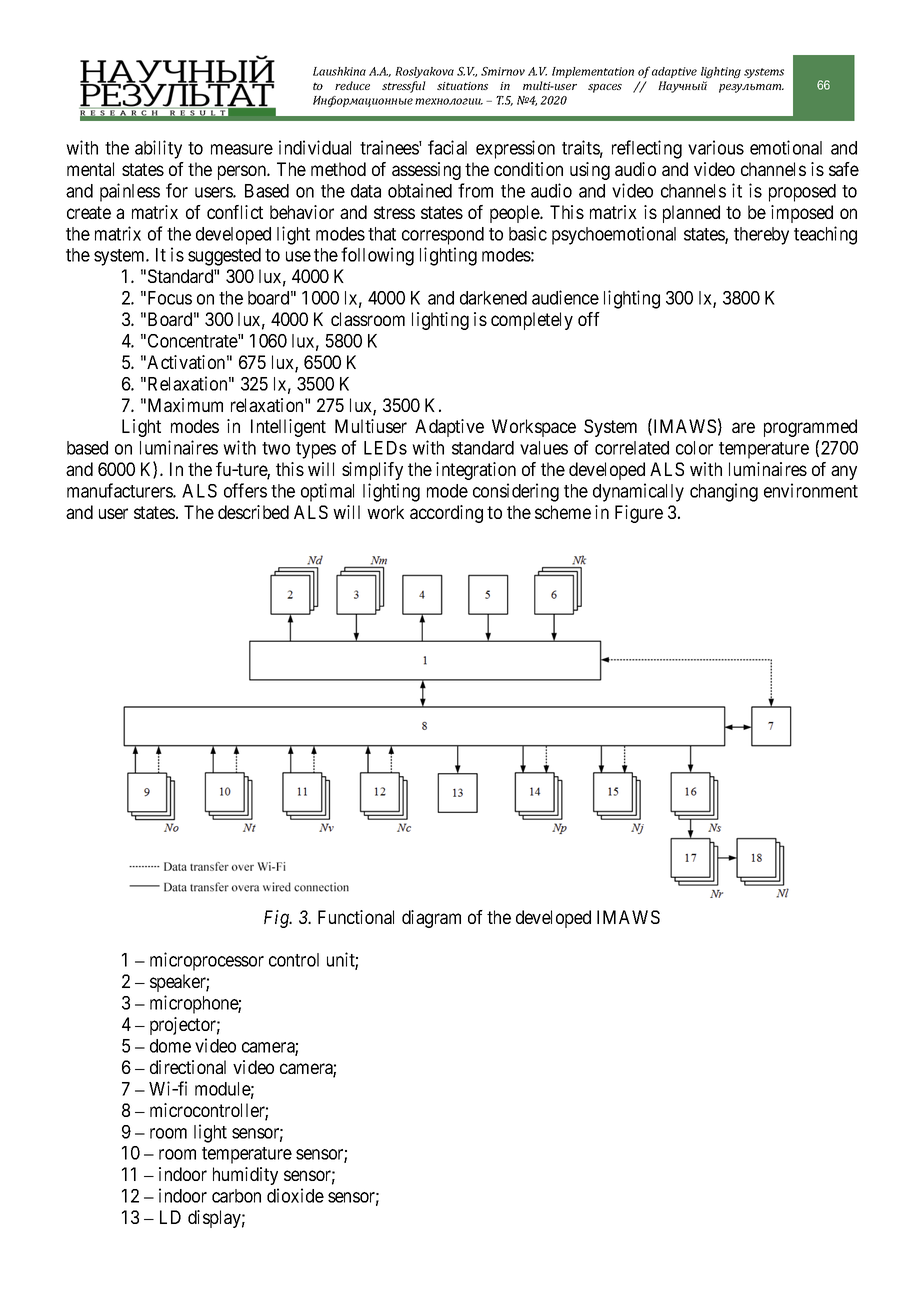  I want to click on diagram, so click(431, 919).
